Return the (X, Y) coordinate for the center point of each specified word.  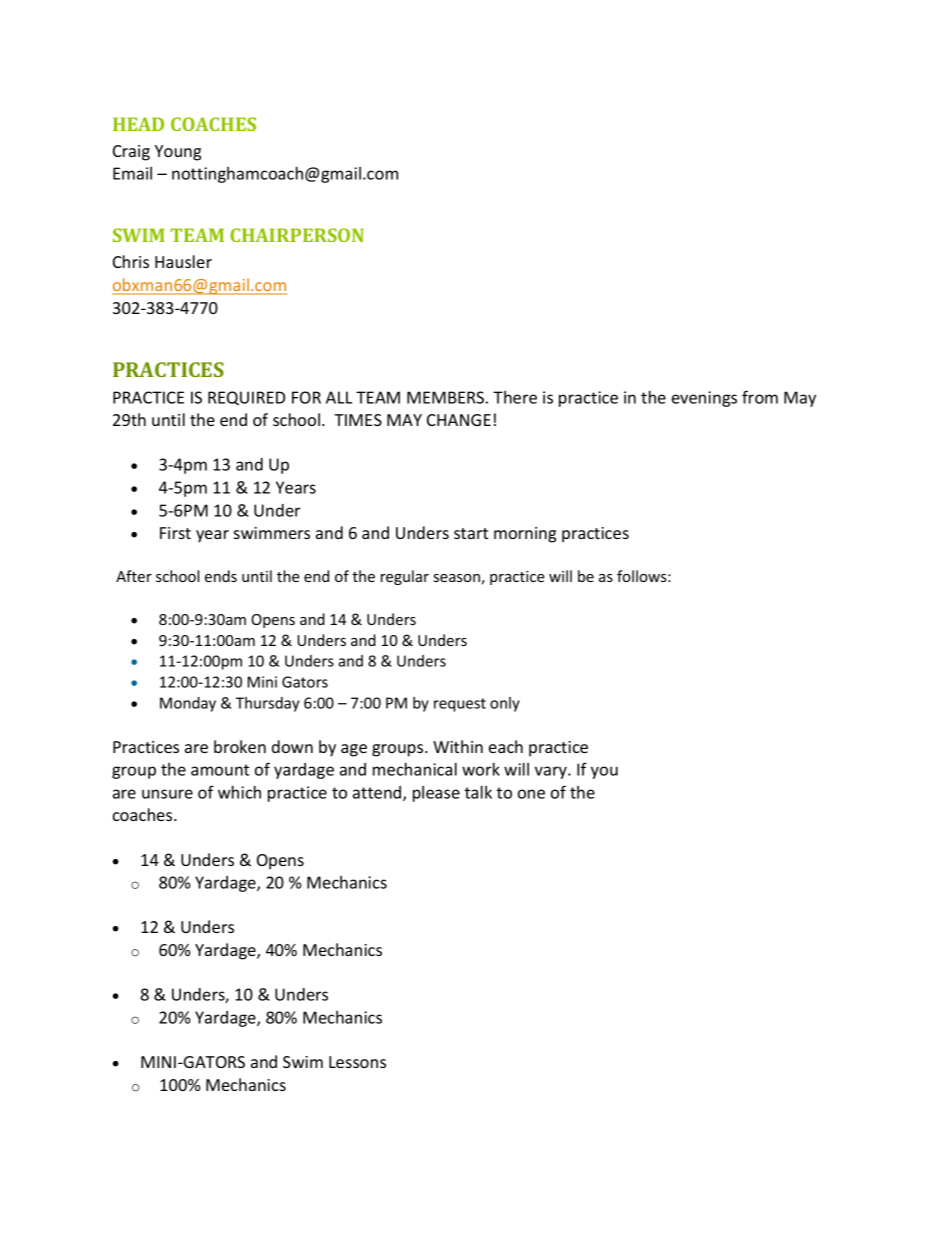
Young (178, 153)
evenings (704, 399)
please (436, 794)
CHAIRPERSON (297, 235)
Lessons (357, 1062)
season (458, 579)
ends (221, 576)
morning (525, 535)
